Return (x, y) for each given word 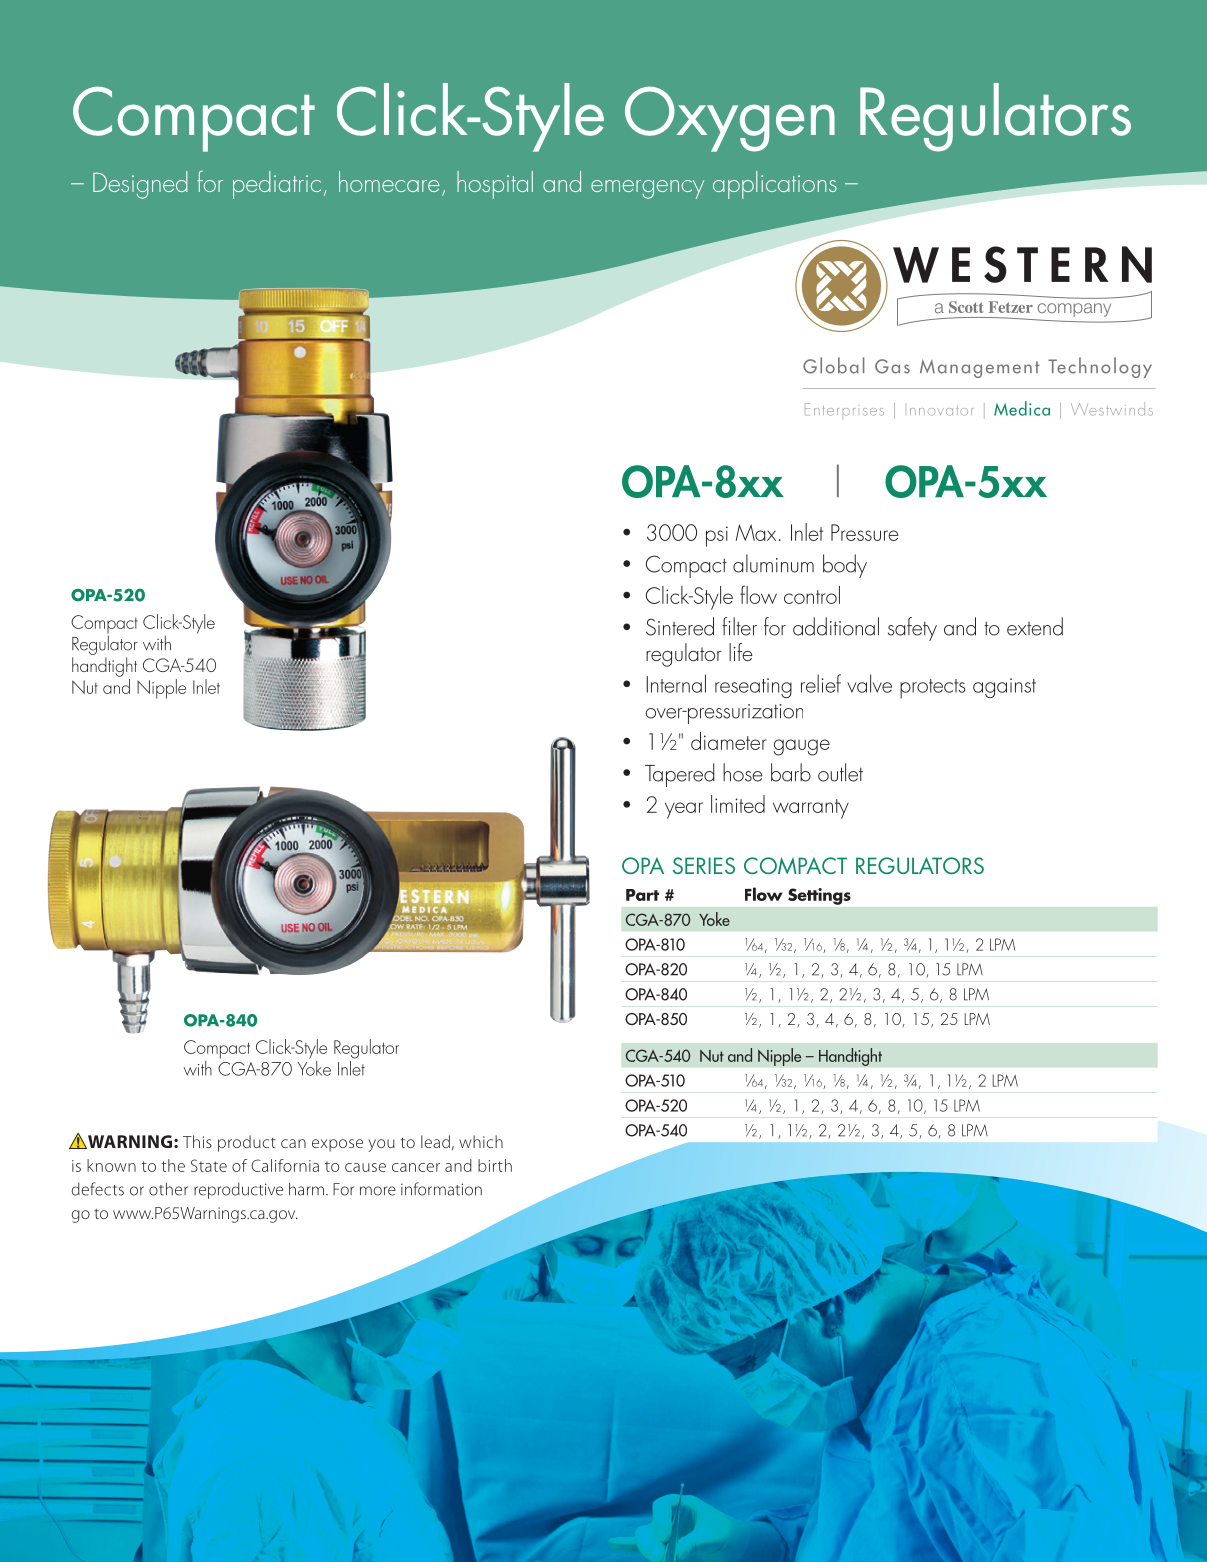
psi (717, 536)
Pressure (865, 532)
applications (775, 185)
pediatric (277, 185)
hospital (495, 185)
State (209, 1165)
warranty (811, 809)
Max (756, 532)
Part (642, 895)
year (684, 810)
